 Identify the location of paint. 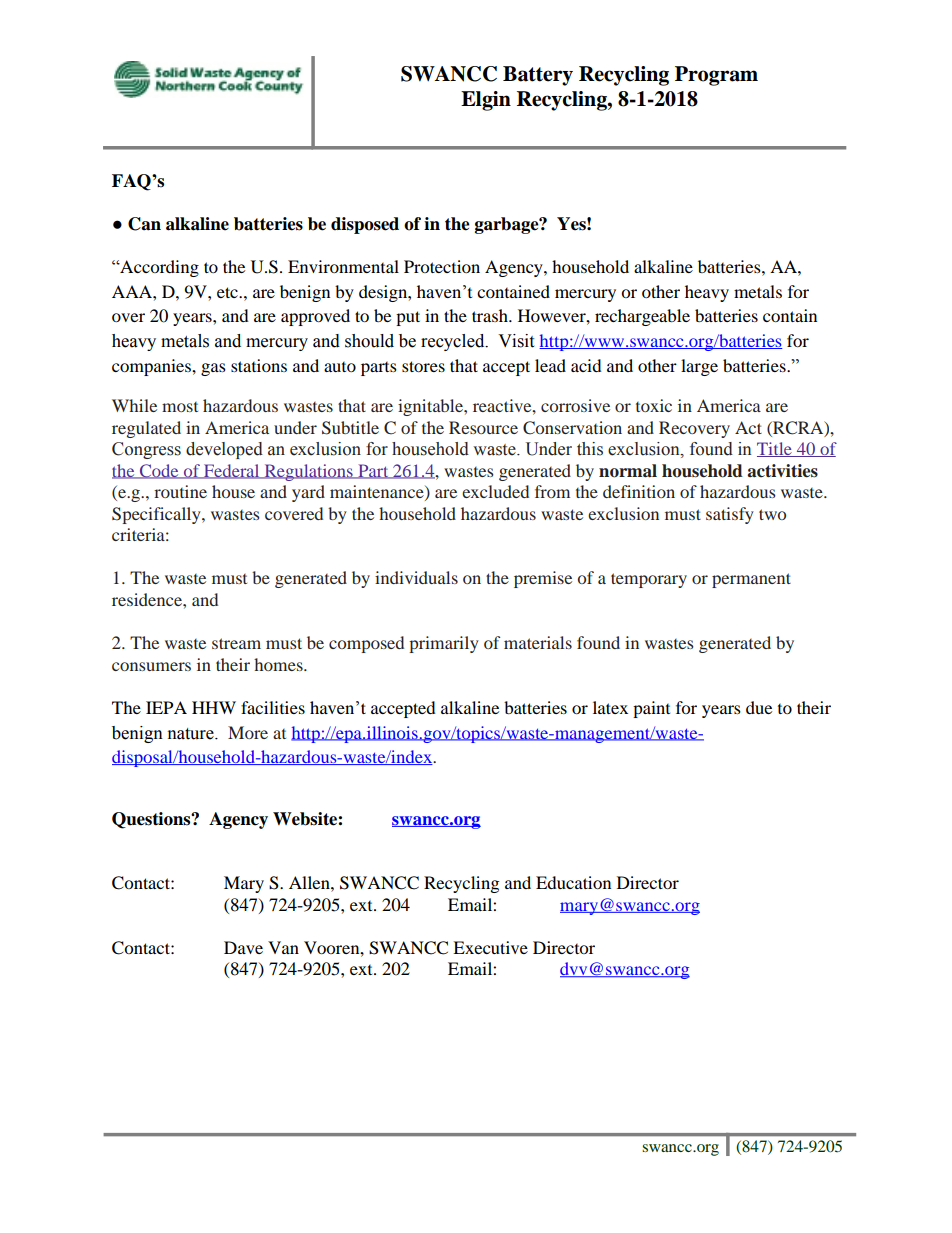
(651, 709).
